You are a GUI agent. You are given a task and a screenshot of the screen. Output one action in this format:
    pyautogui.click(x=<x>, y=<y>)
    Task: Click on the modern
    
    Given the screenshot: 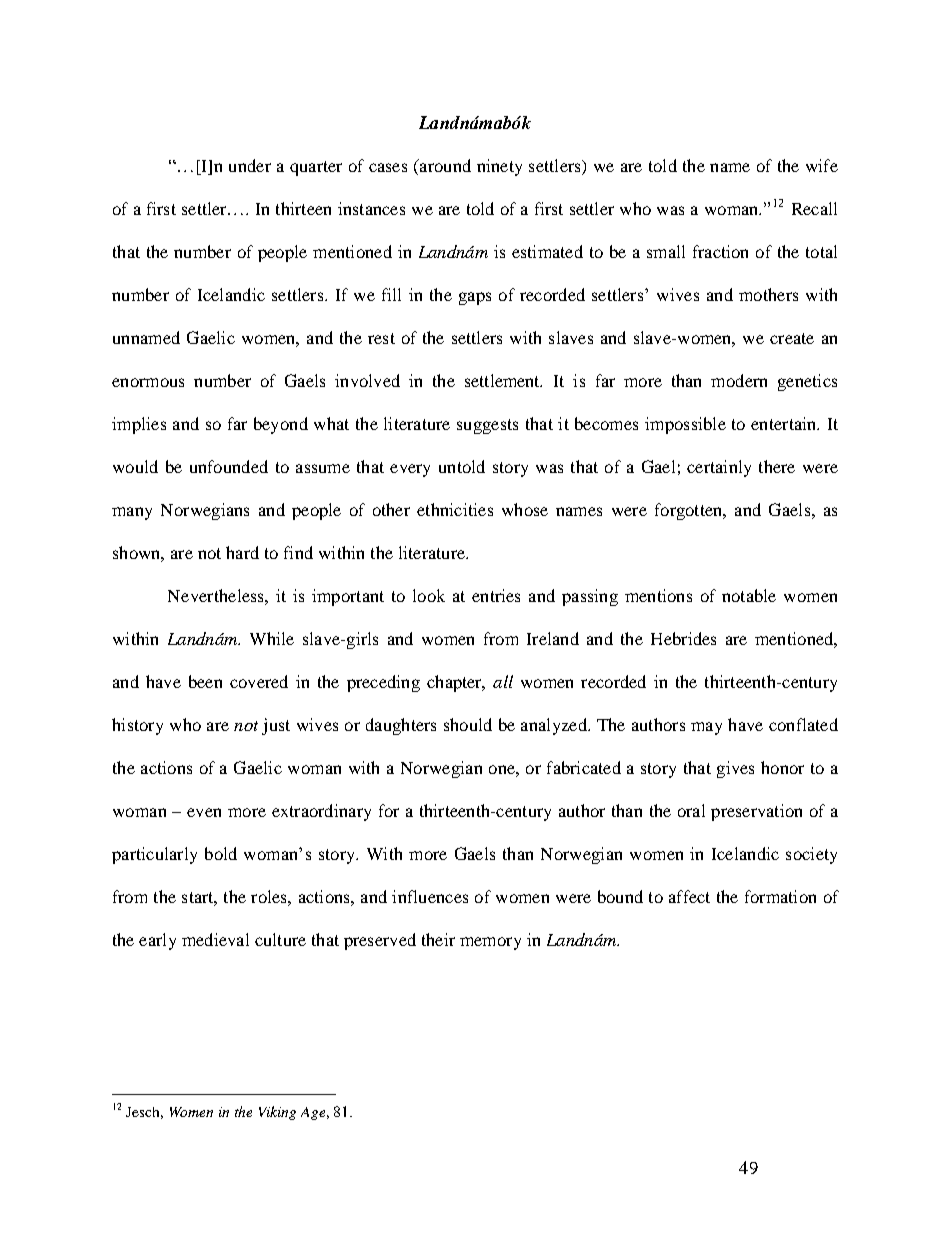 What is the action you would take?
    pyautogui.click(x=739, y=380)
